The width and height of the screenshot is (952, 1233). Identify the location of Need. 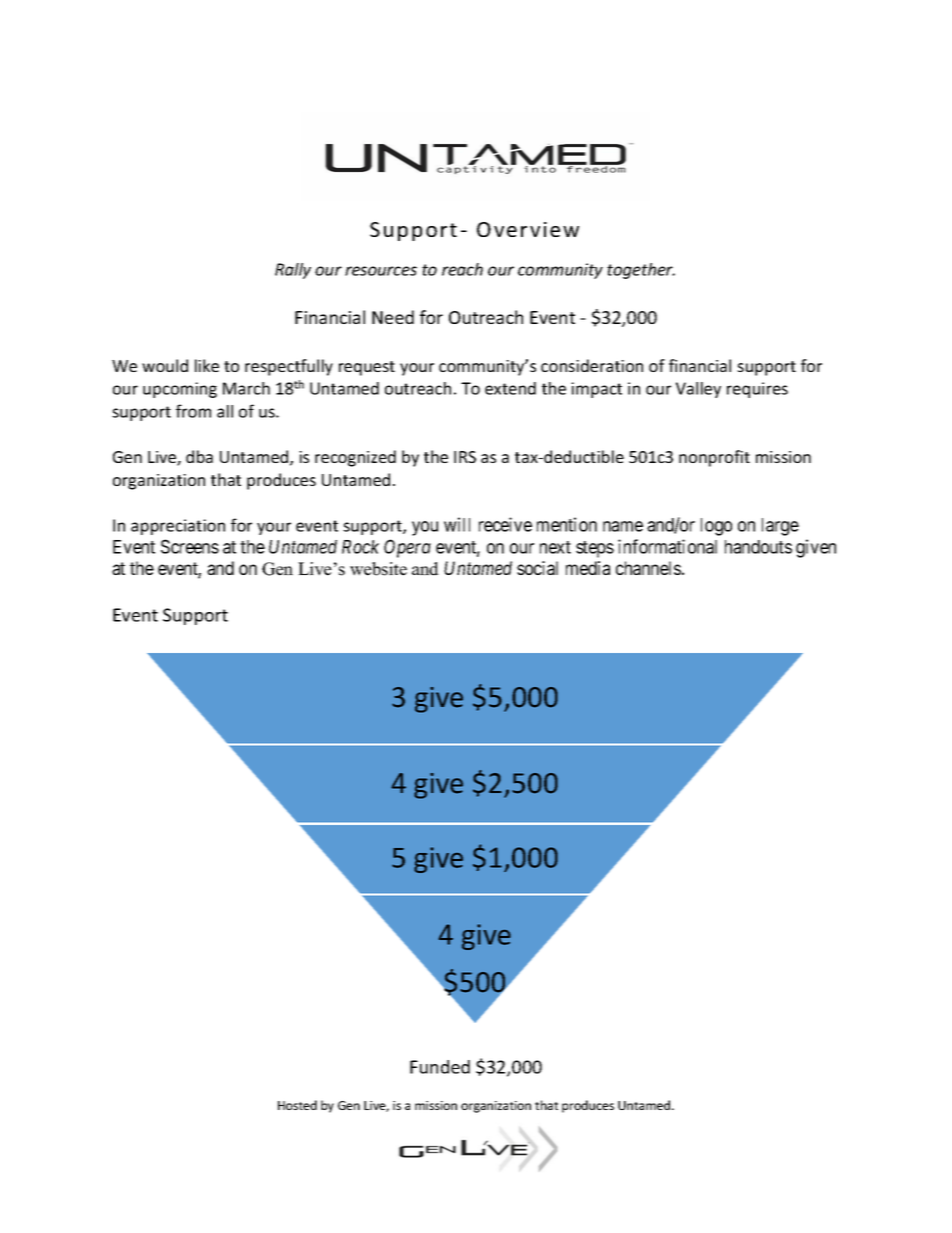
(393, 317).
